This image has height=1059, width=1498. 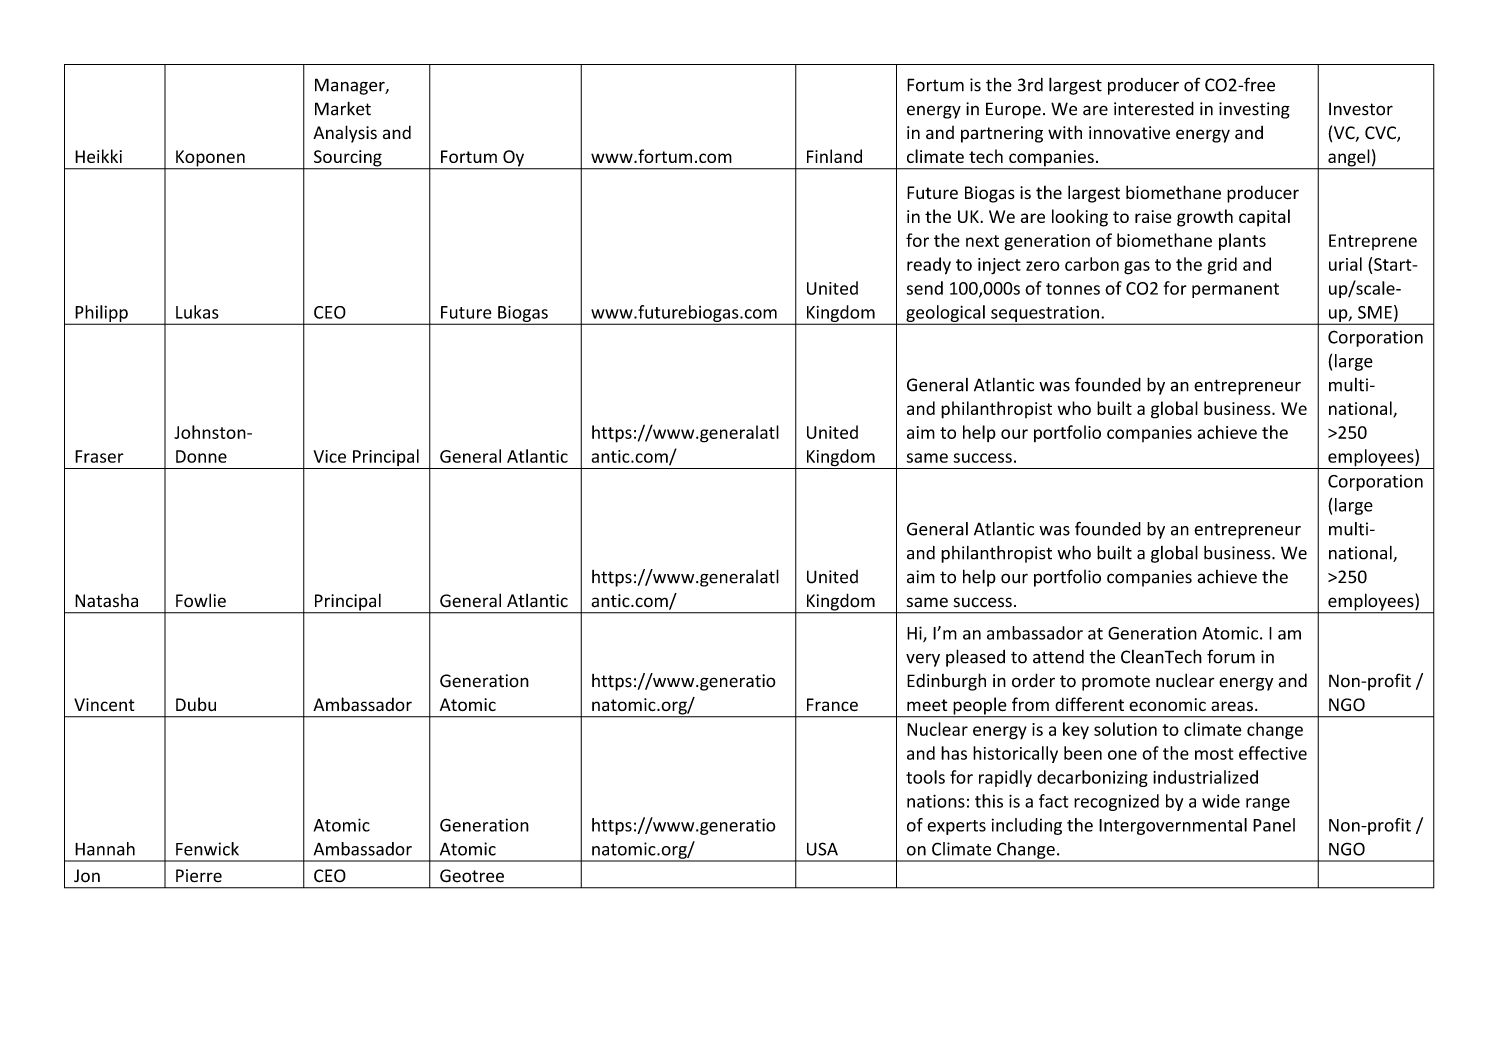 I want to click on Fraser, so click(x=99, y=456).
